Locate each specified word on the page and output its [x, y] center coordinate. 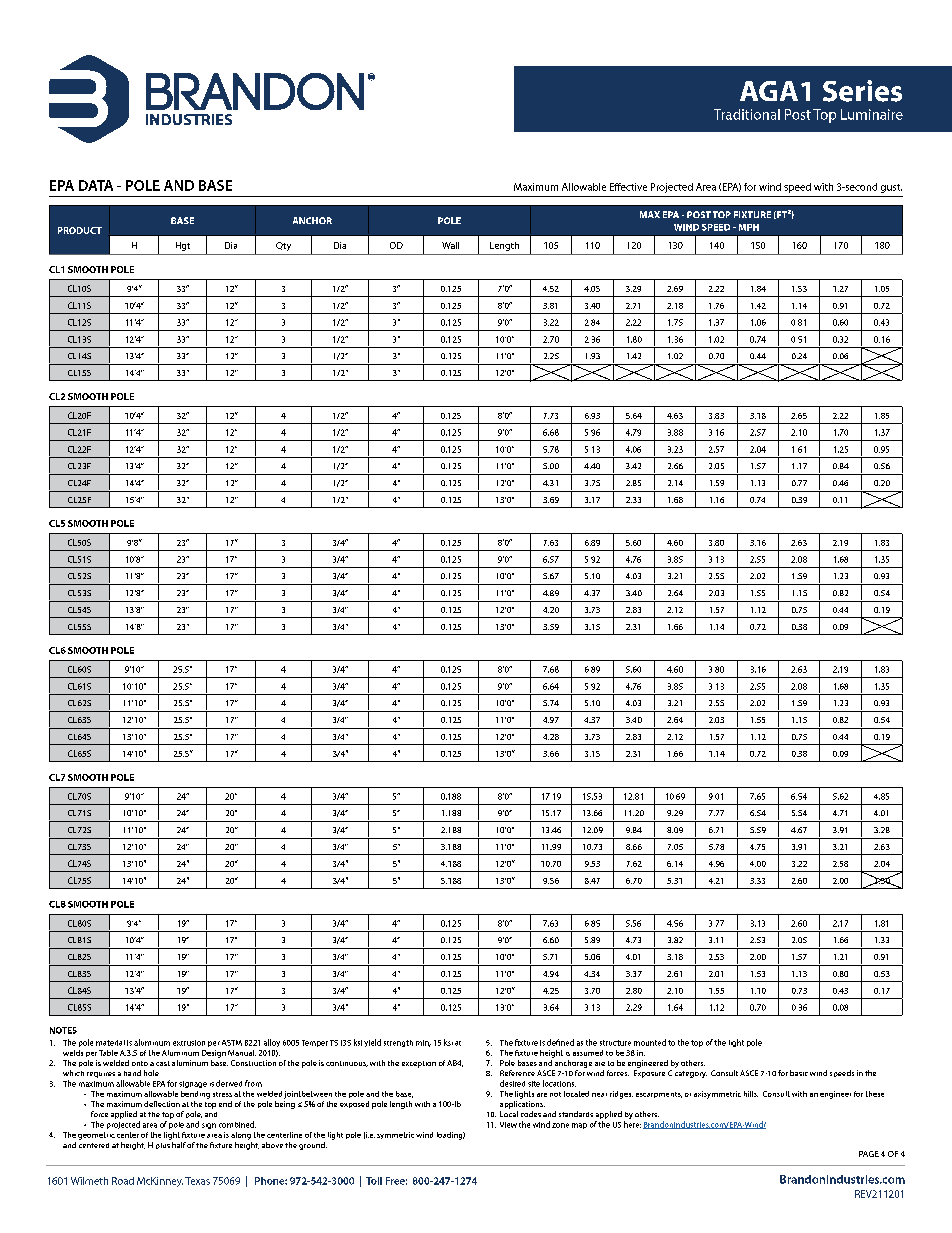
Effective [628, 187]
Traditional [747, 114]
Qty [283, 246]
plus [163, 1146]
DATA [96, 185]
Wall [450, 245]
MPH [749, 227]
